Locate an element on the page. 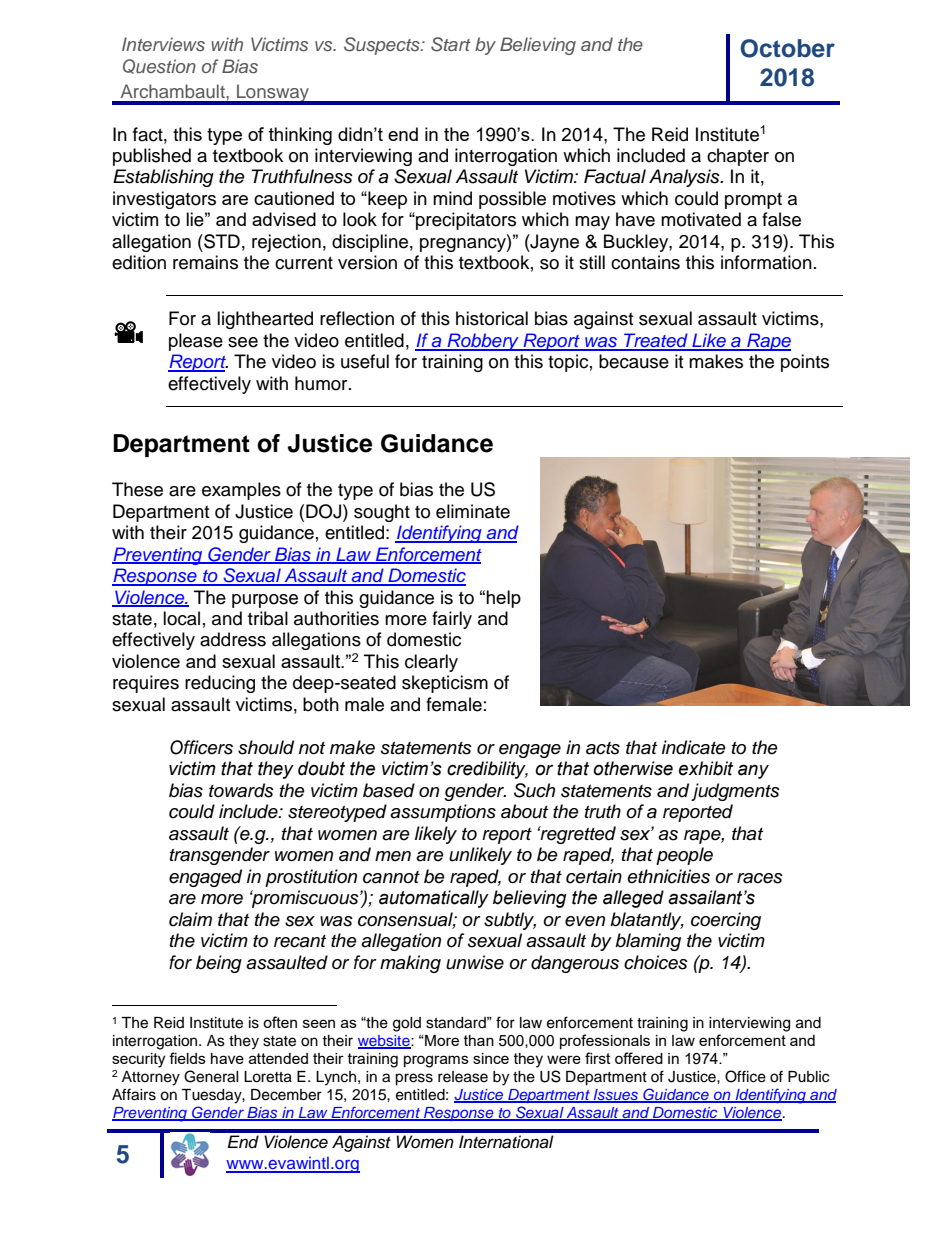 The width and height of the page is (952, 1233). coercing is located at coordinates (726, 921).
